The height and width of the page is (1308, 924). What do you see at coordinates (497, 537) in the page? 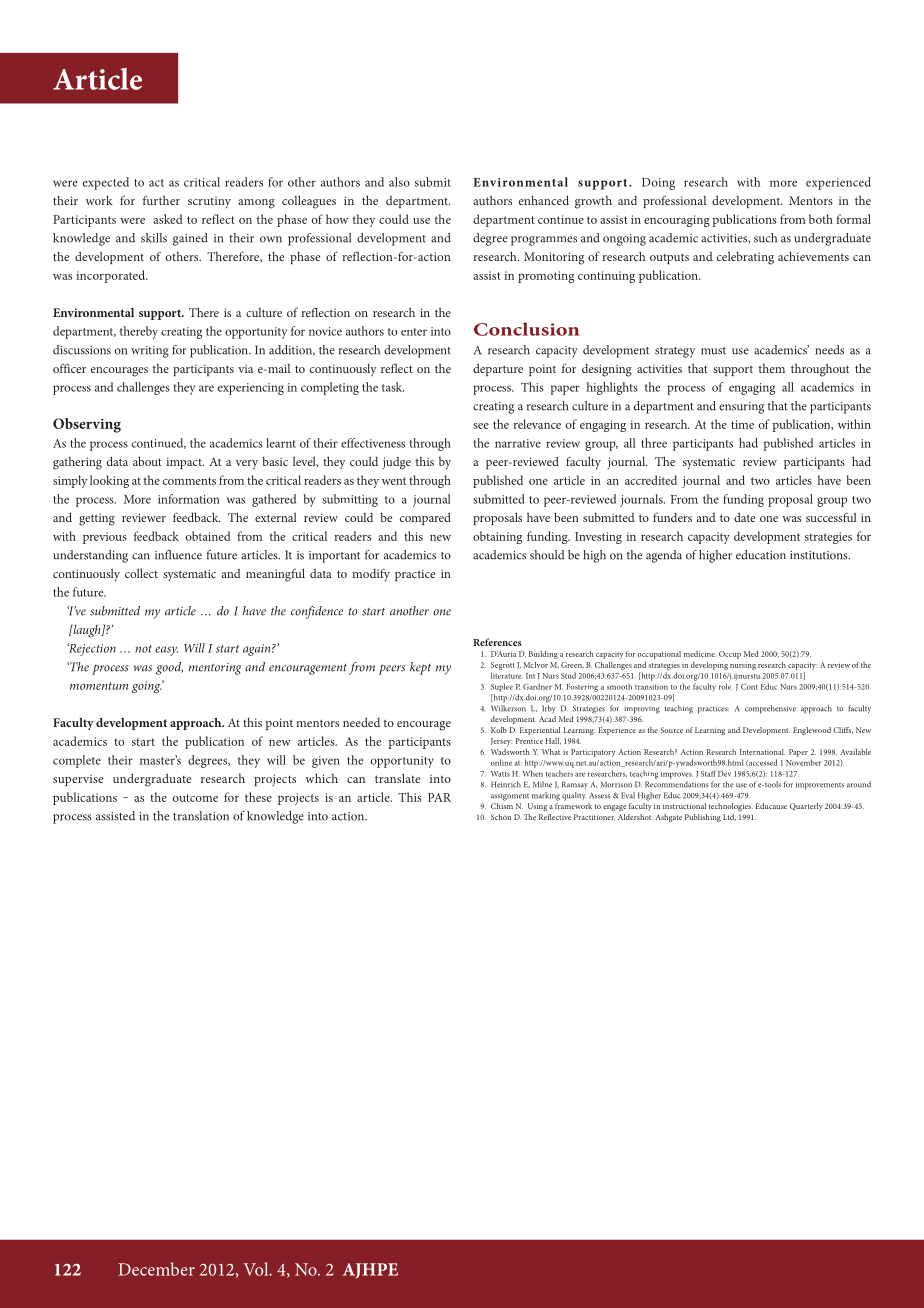
I see `obtaining` at bounding box center [497, 537].
